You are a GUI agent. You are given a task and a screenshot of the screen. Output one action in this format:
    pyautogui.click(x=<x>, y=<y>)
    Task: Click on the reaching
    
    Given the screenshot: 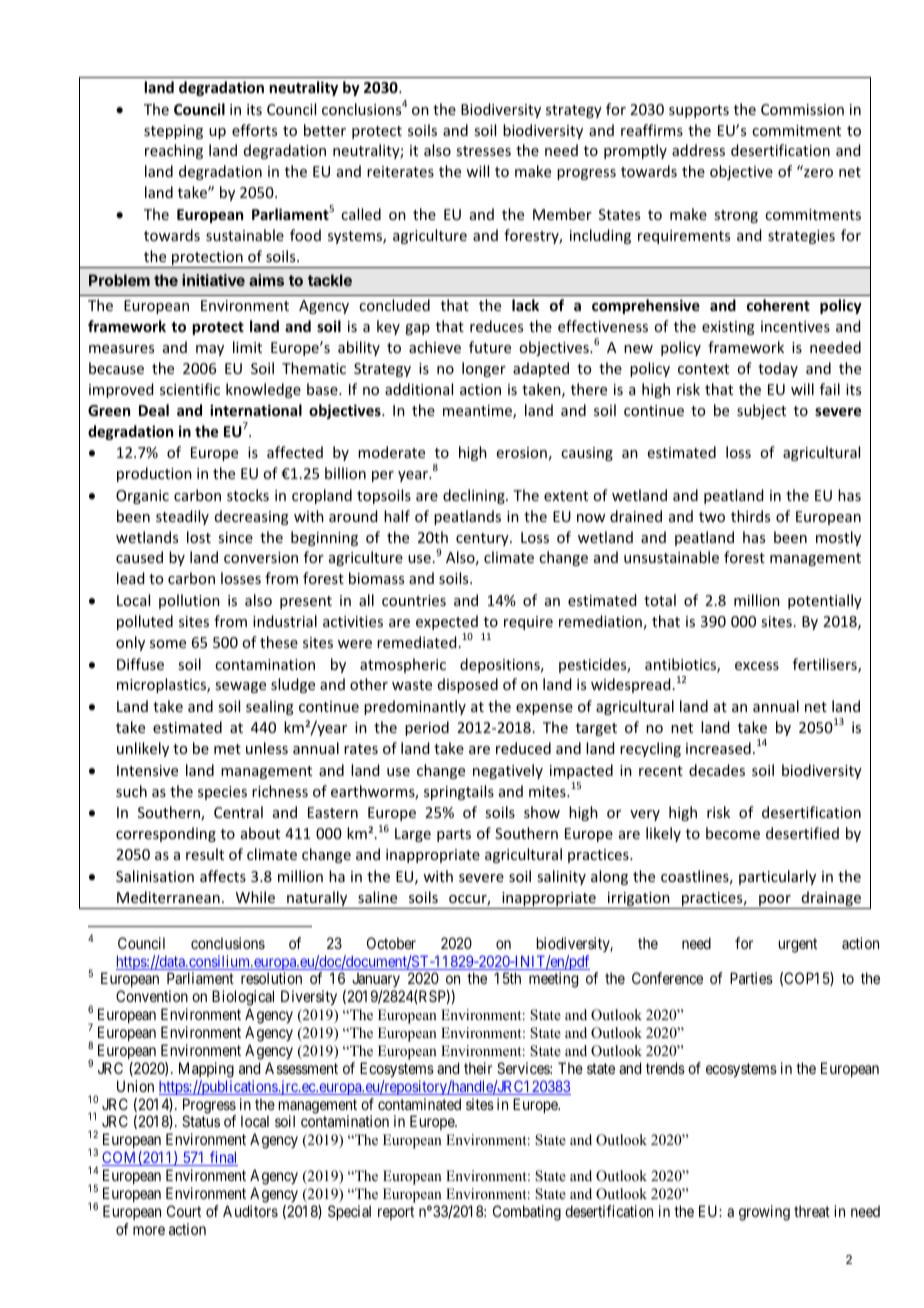 What is the action you would take?
    pyautogui.click(x=174, y=151)
